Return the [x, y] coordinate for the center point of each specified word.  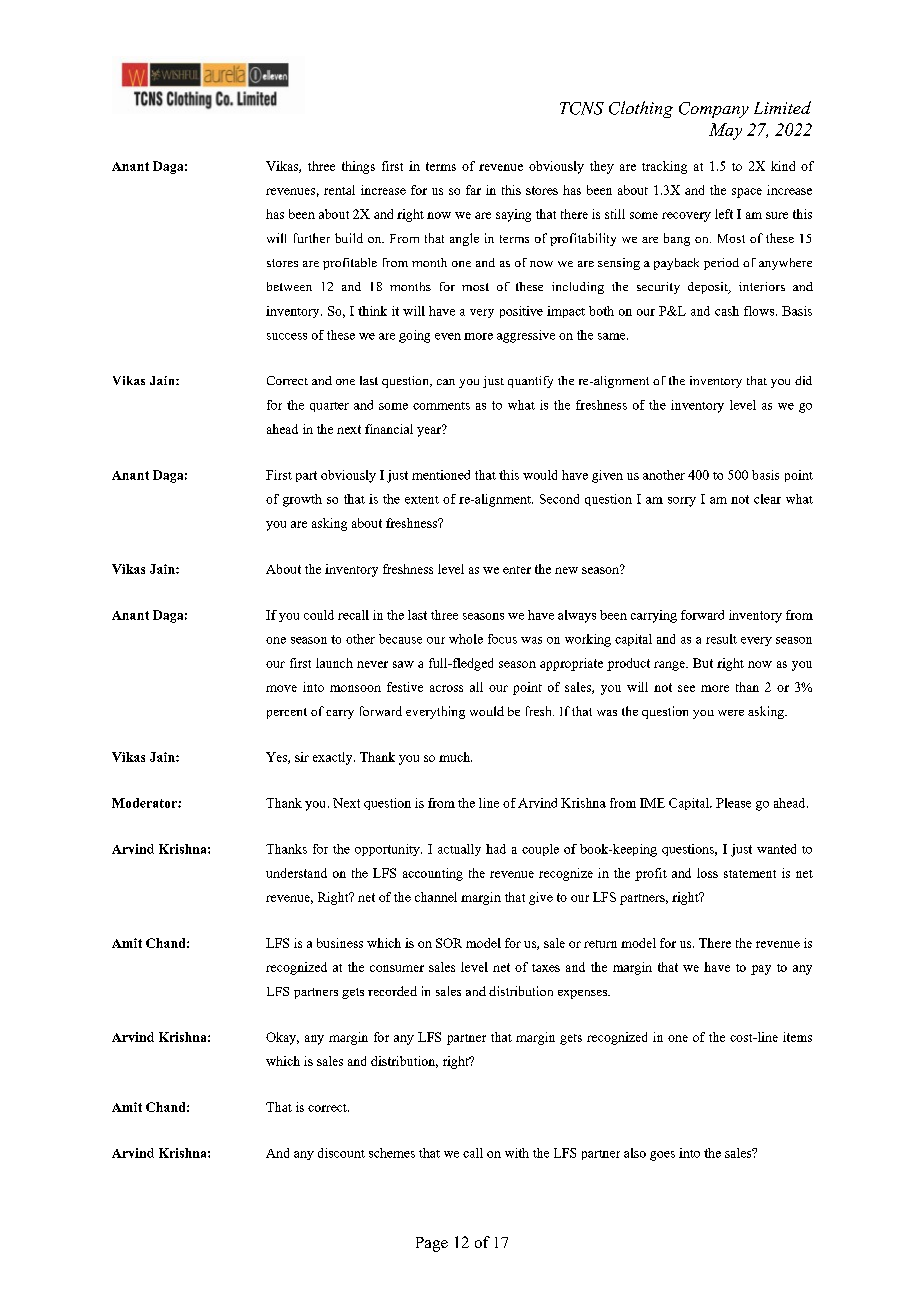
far [473, 190]
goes [662, 1156]
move [281, 688]
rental [339, 190]
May [725, 131]
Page [432, 1244]
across [446, 688]
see [686, 688]
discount [341, 1153]
